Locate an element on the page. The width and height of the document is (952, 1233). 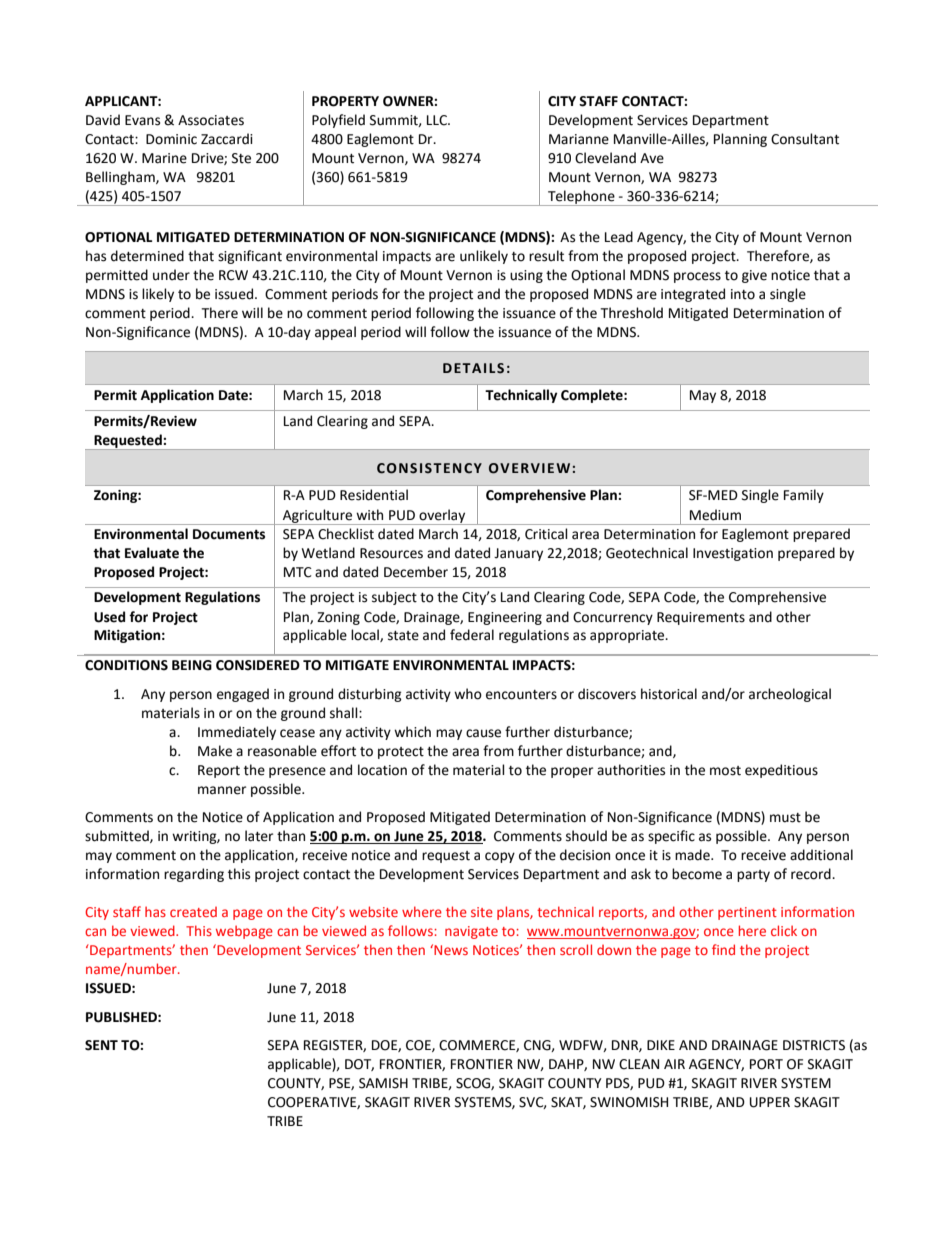
LLC is located at coordinates (438, 120).
